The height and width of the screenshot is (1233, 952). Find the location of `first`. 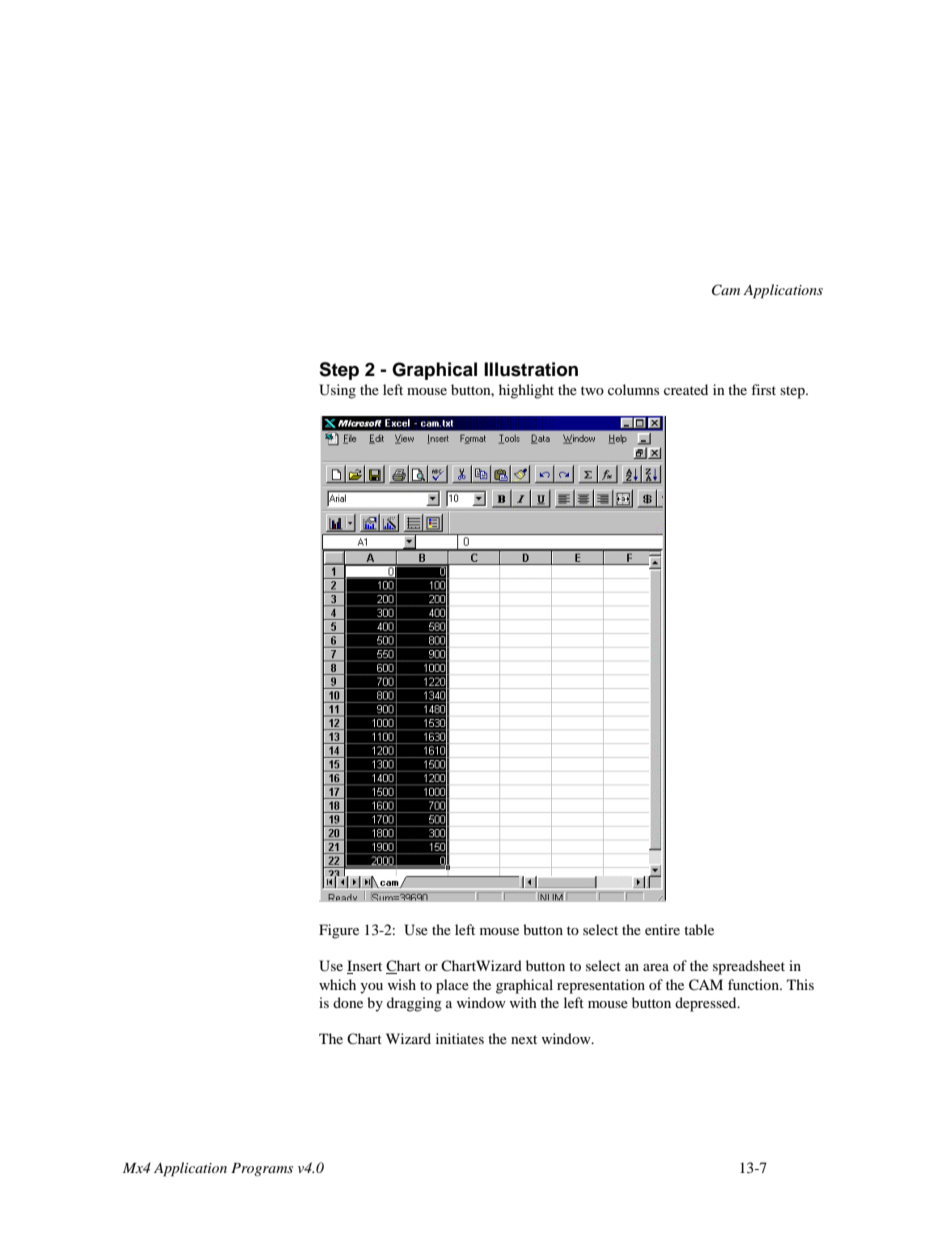

first is located at coordinates (763, 389).
